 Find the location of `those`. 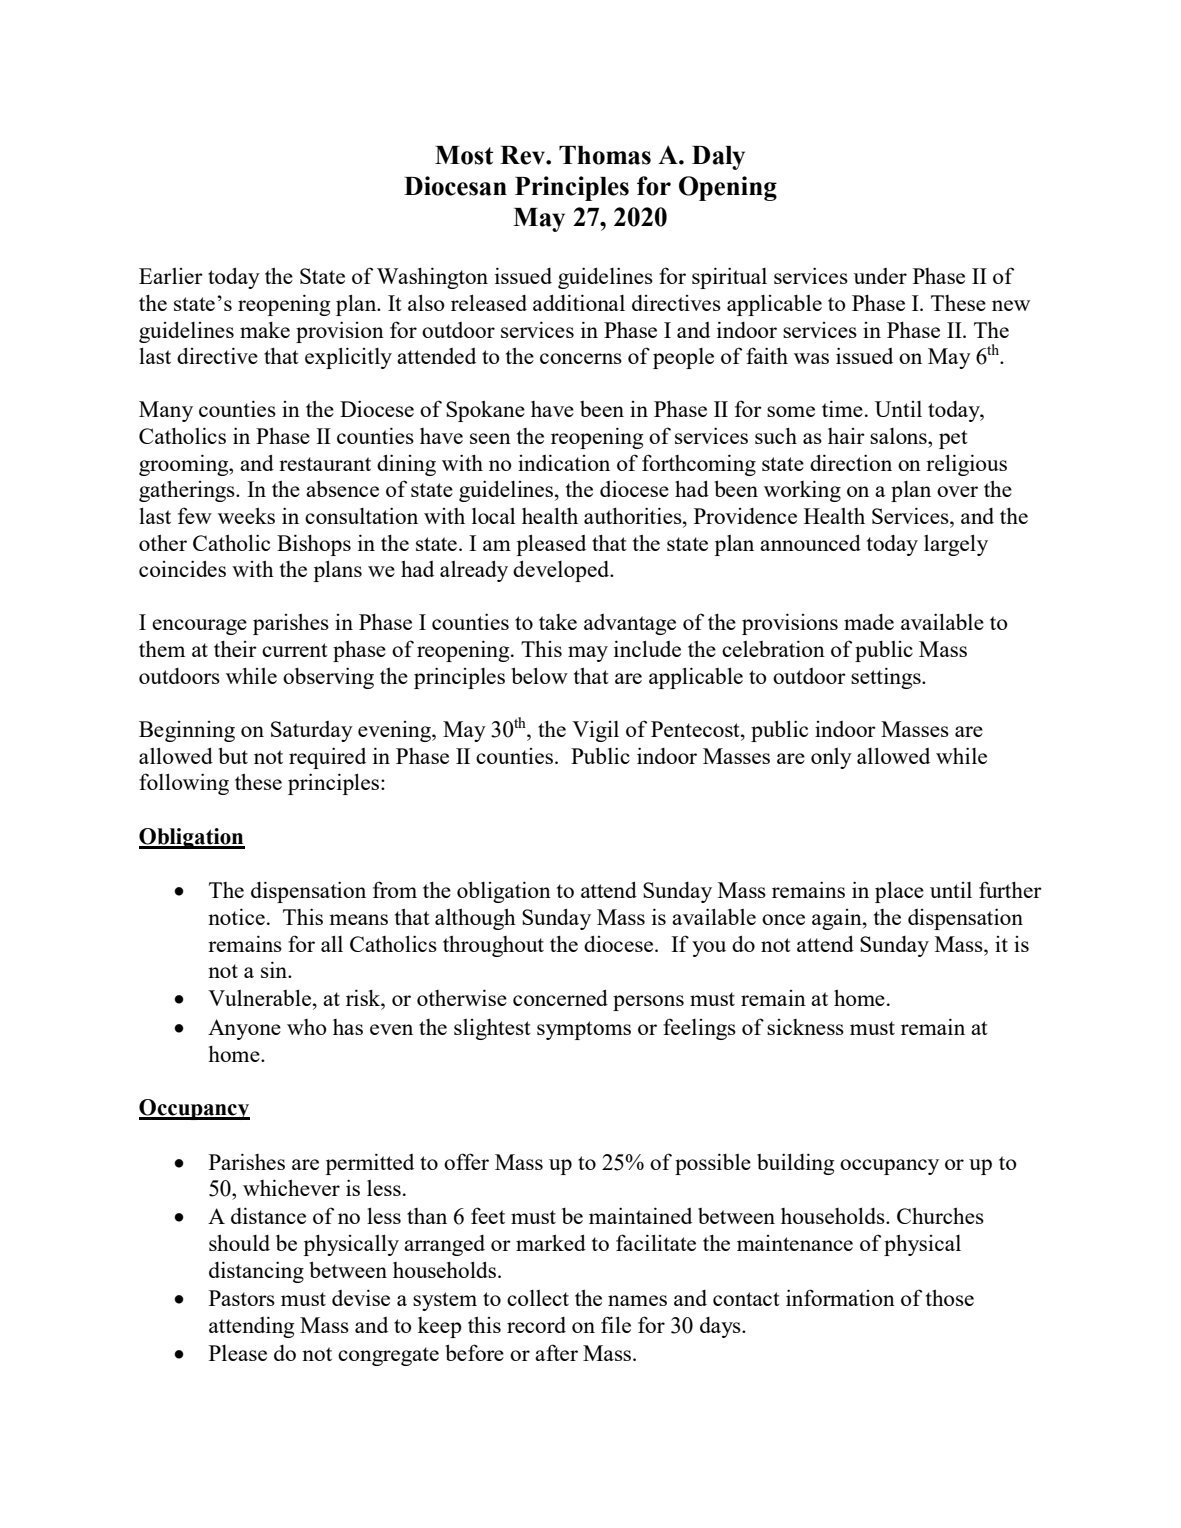

those is located at coordinates (950, 1297).
